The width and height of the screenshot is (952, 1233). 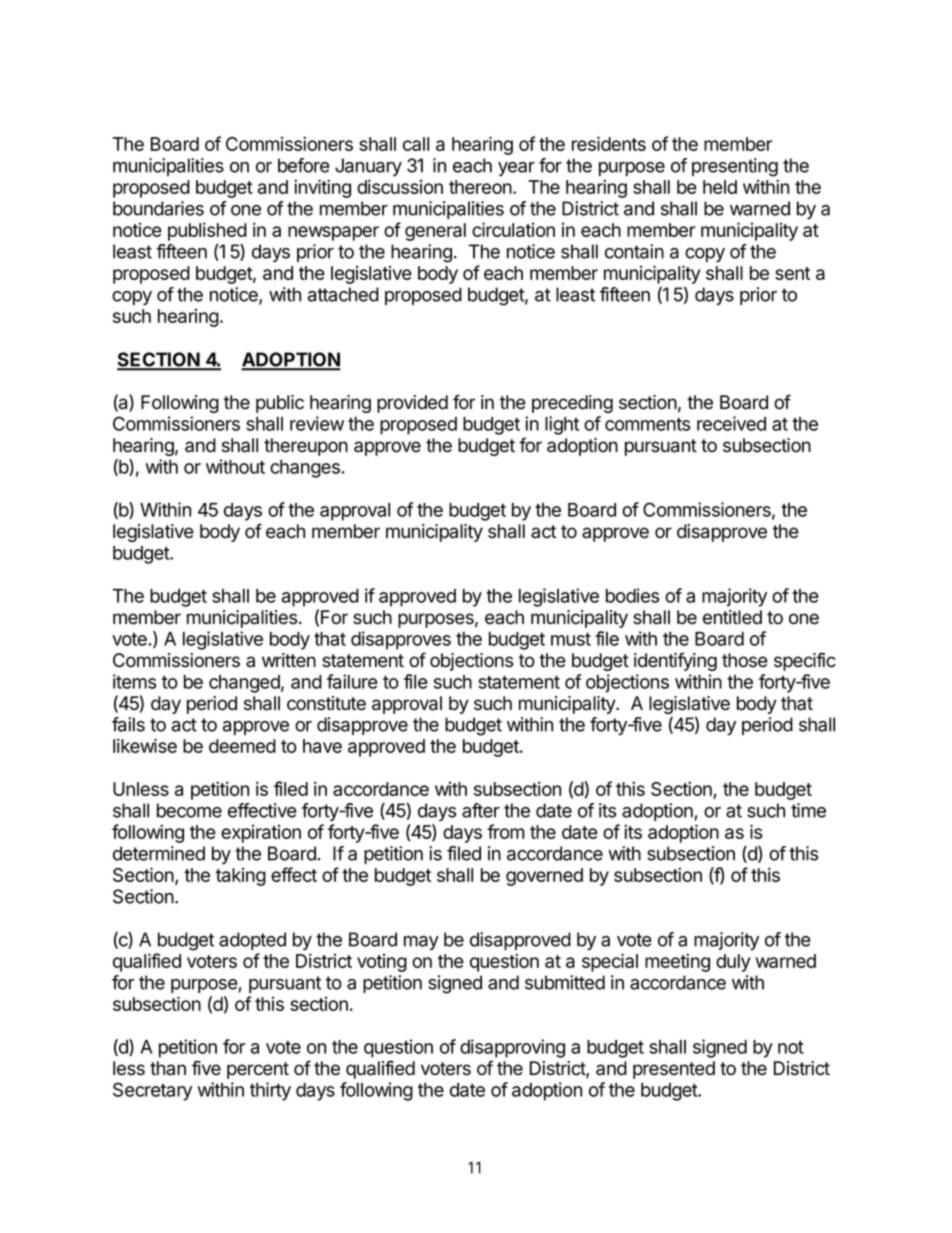 What do you see at coordinates (733, 963) in the screenshot?
I see `duly` at bounding box center [733, 963].
